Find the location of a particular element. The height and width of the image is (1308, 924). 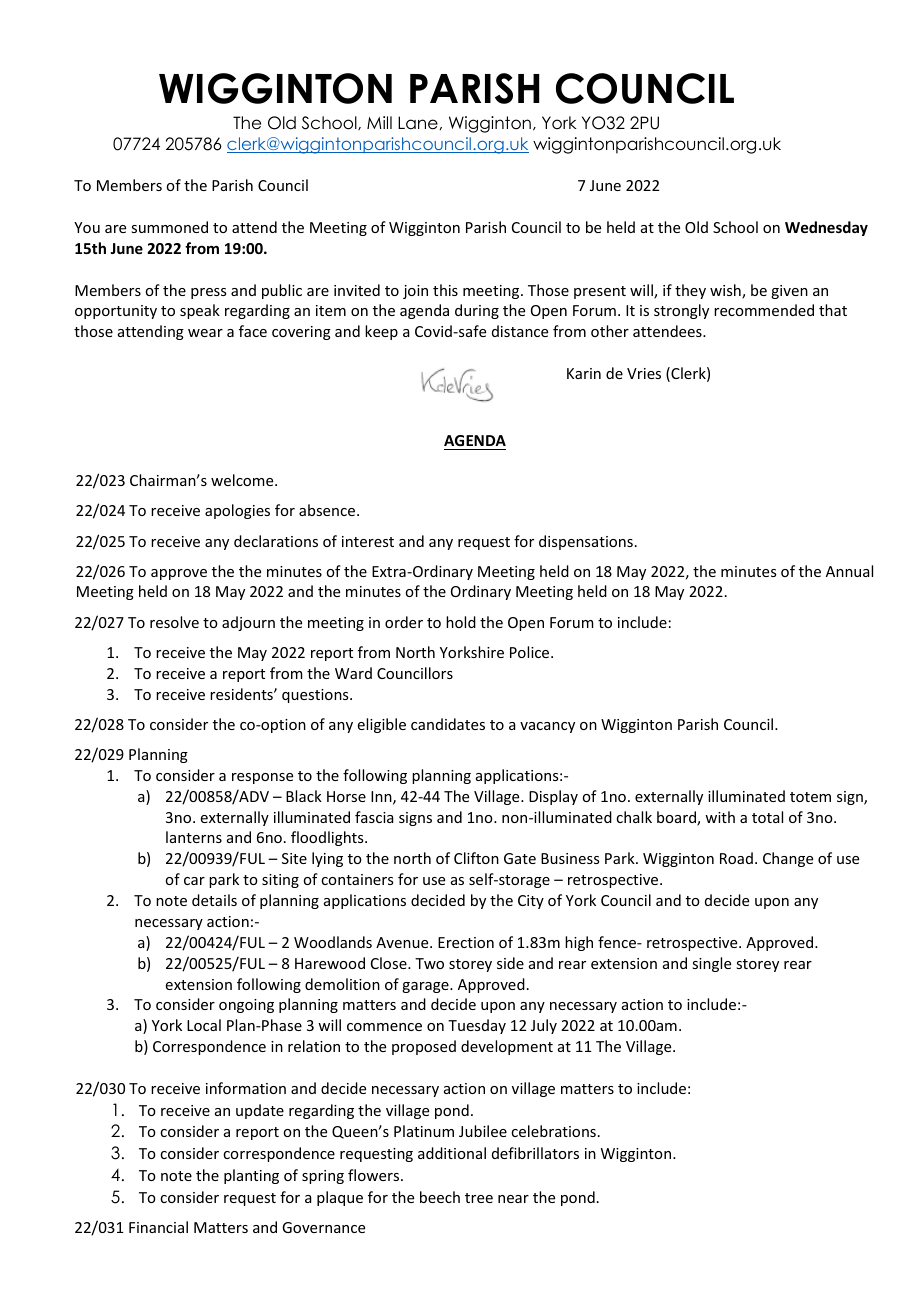

recommended is located at coordinates (764, 310).
